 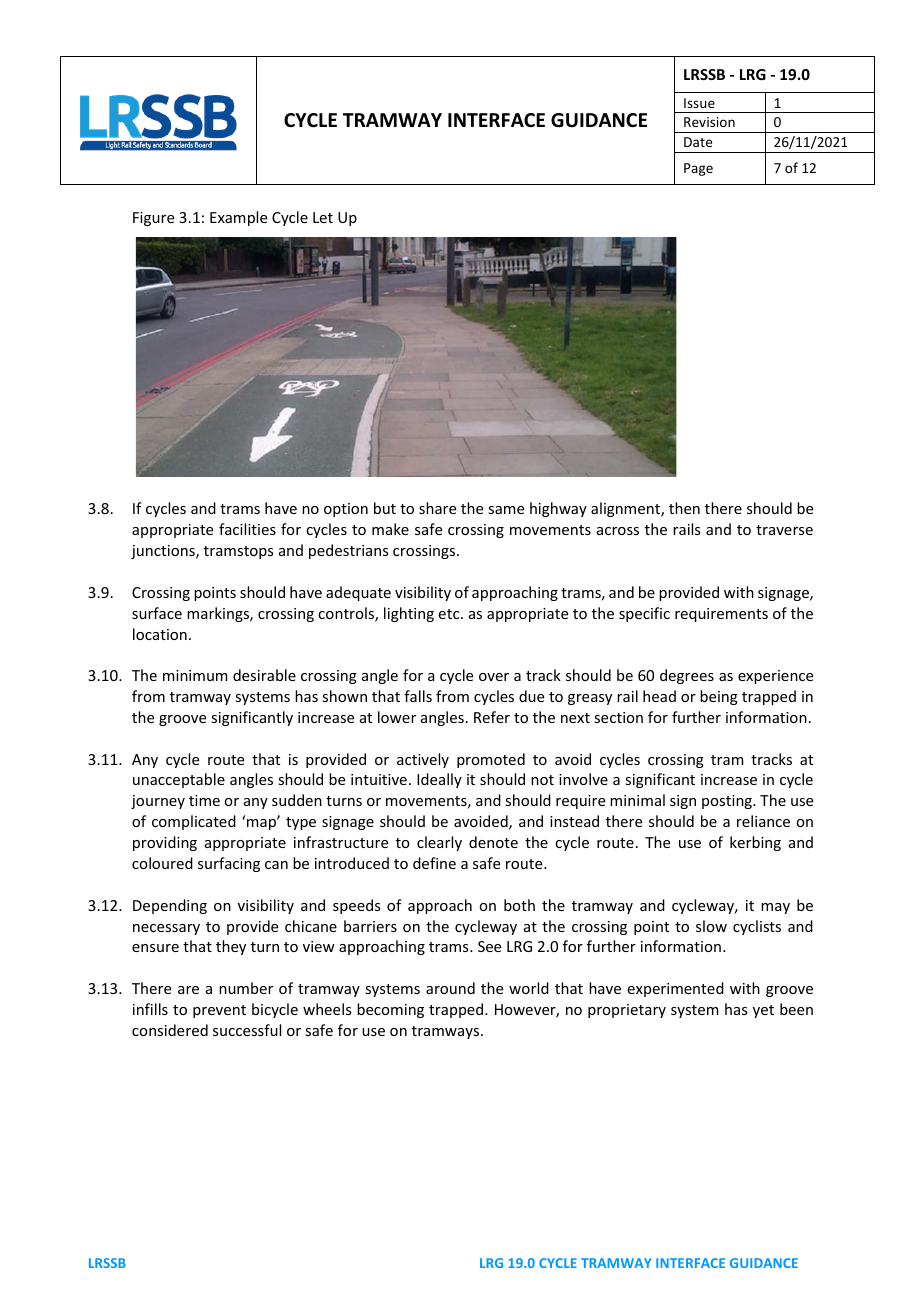 What do you see at coordinates (194, 822) in the screenshot?
I see `complicated` at bounding box center [194, 822].
